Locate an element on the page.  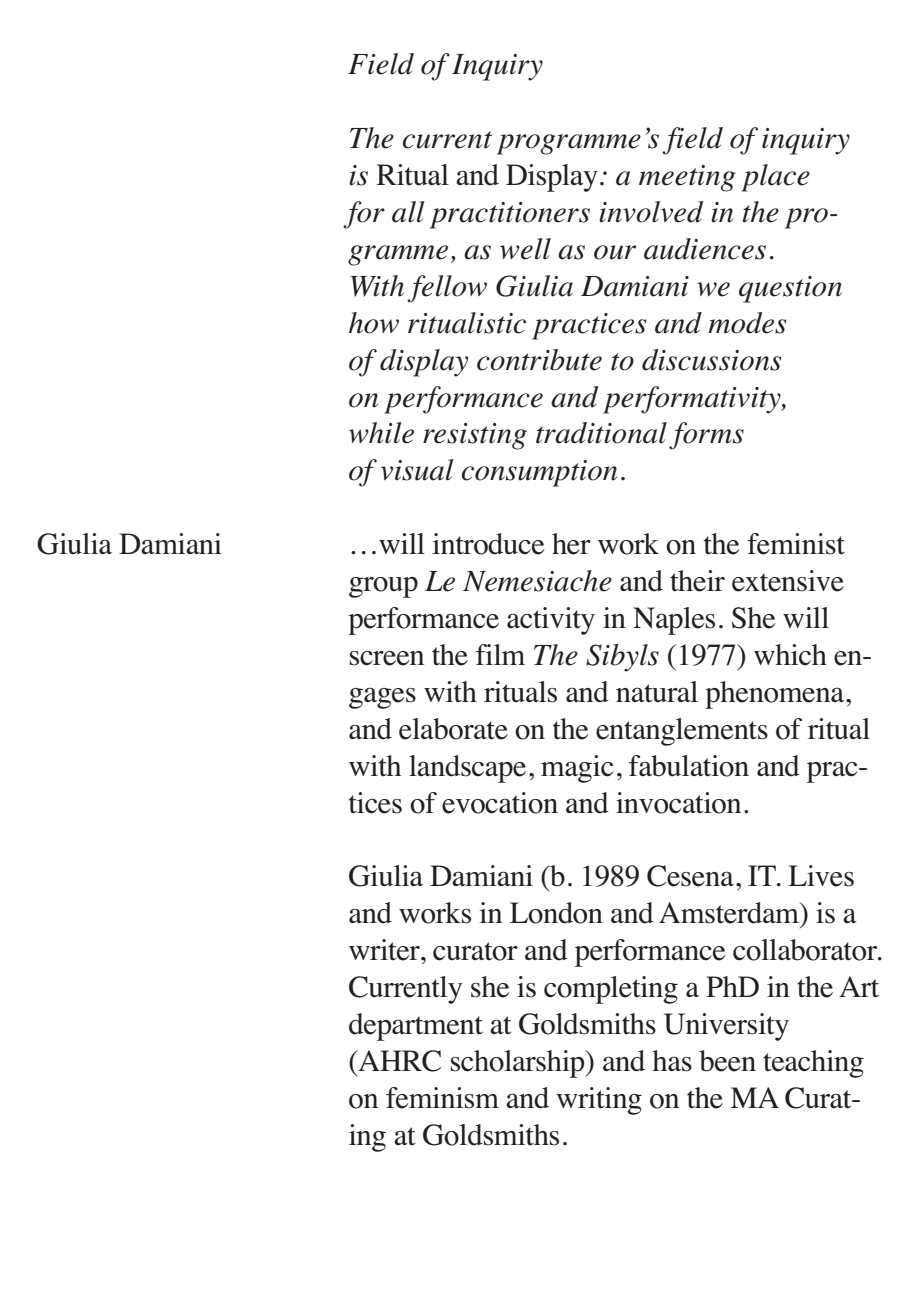
writing is located at coordinates (599, 1101).
